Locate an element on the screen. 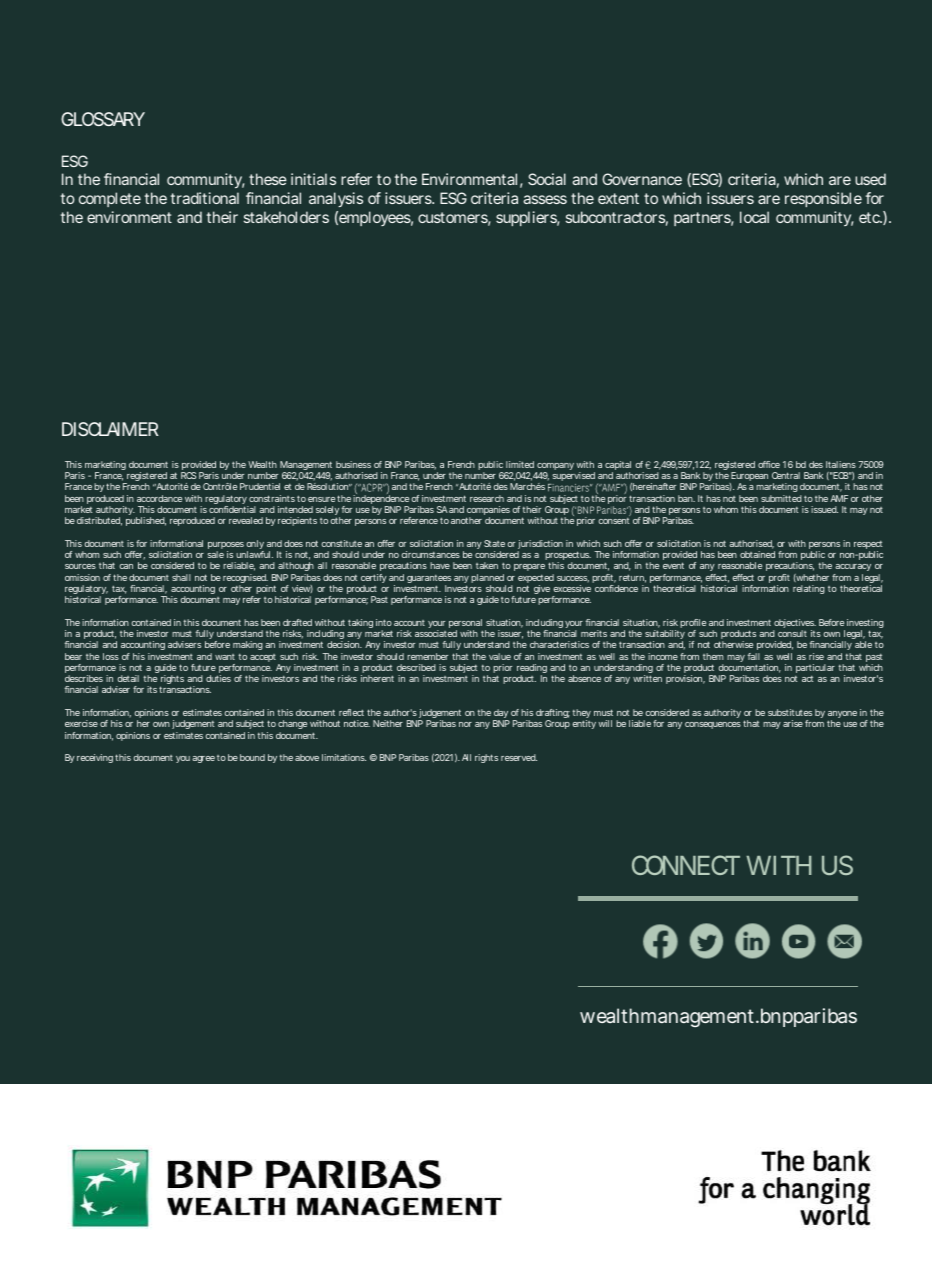 The image size is (932, 1288). accordance is located at coordinates (159, 498).
